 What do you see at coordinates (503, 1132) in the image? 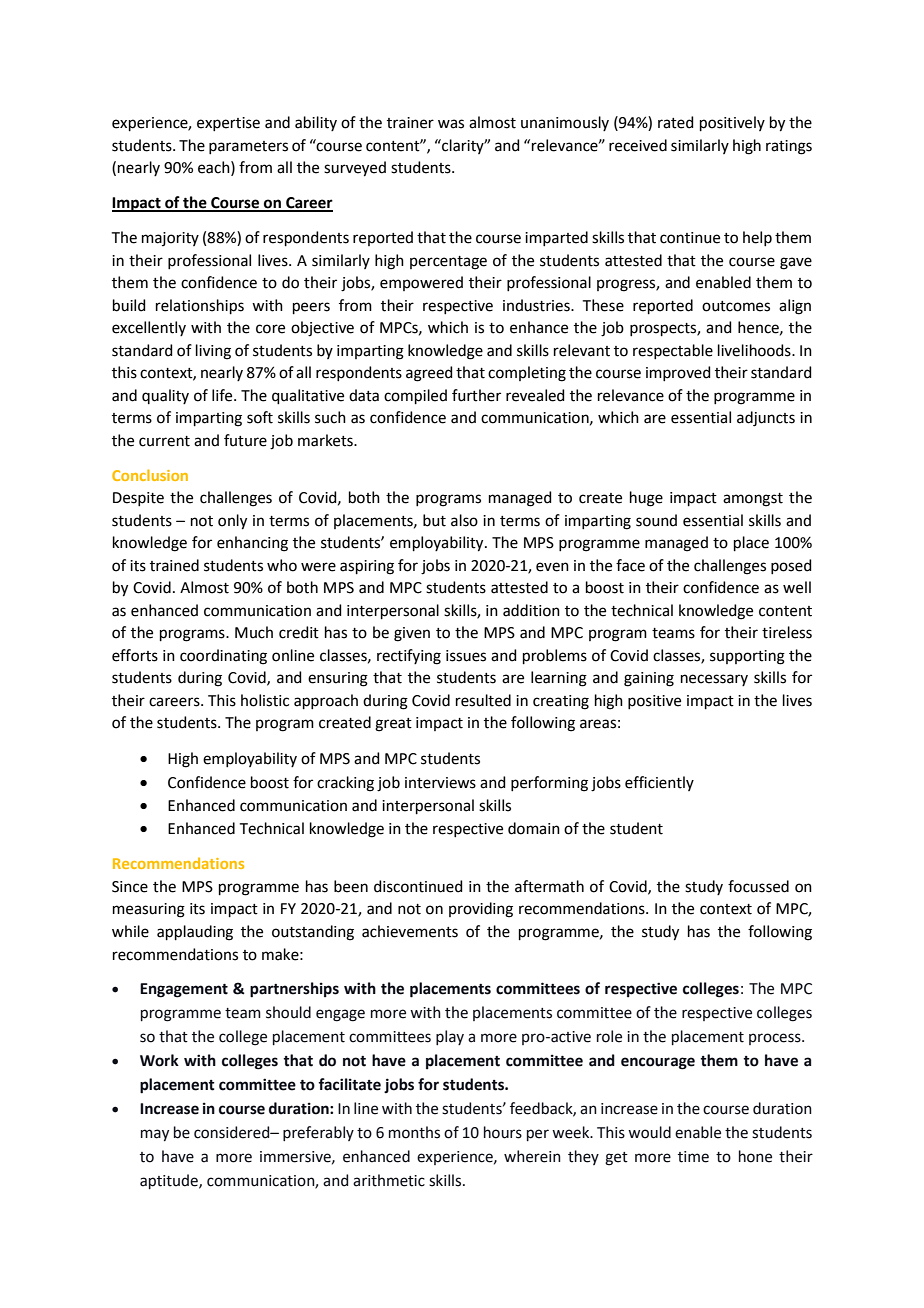
I see `hours` at bounding box center [503, 1132].
